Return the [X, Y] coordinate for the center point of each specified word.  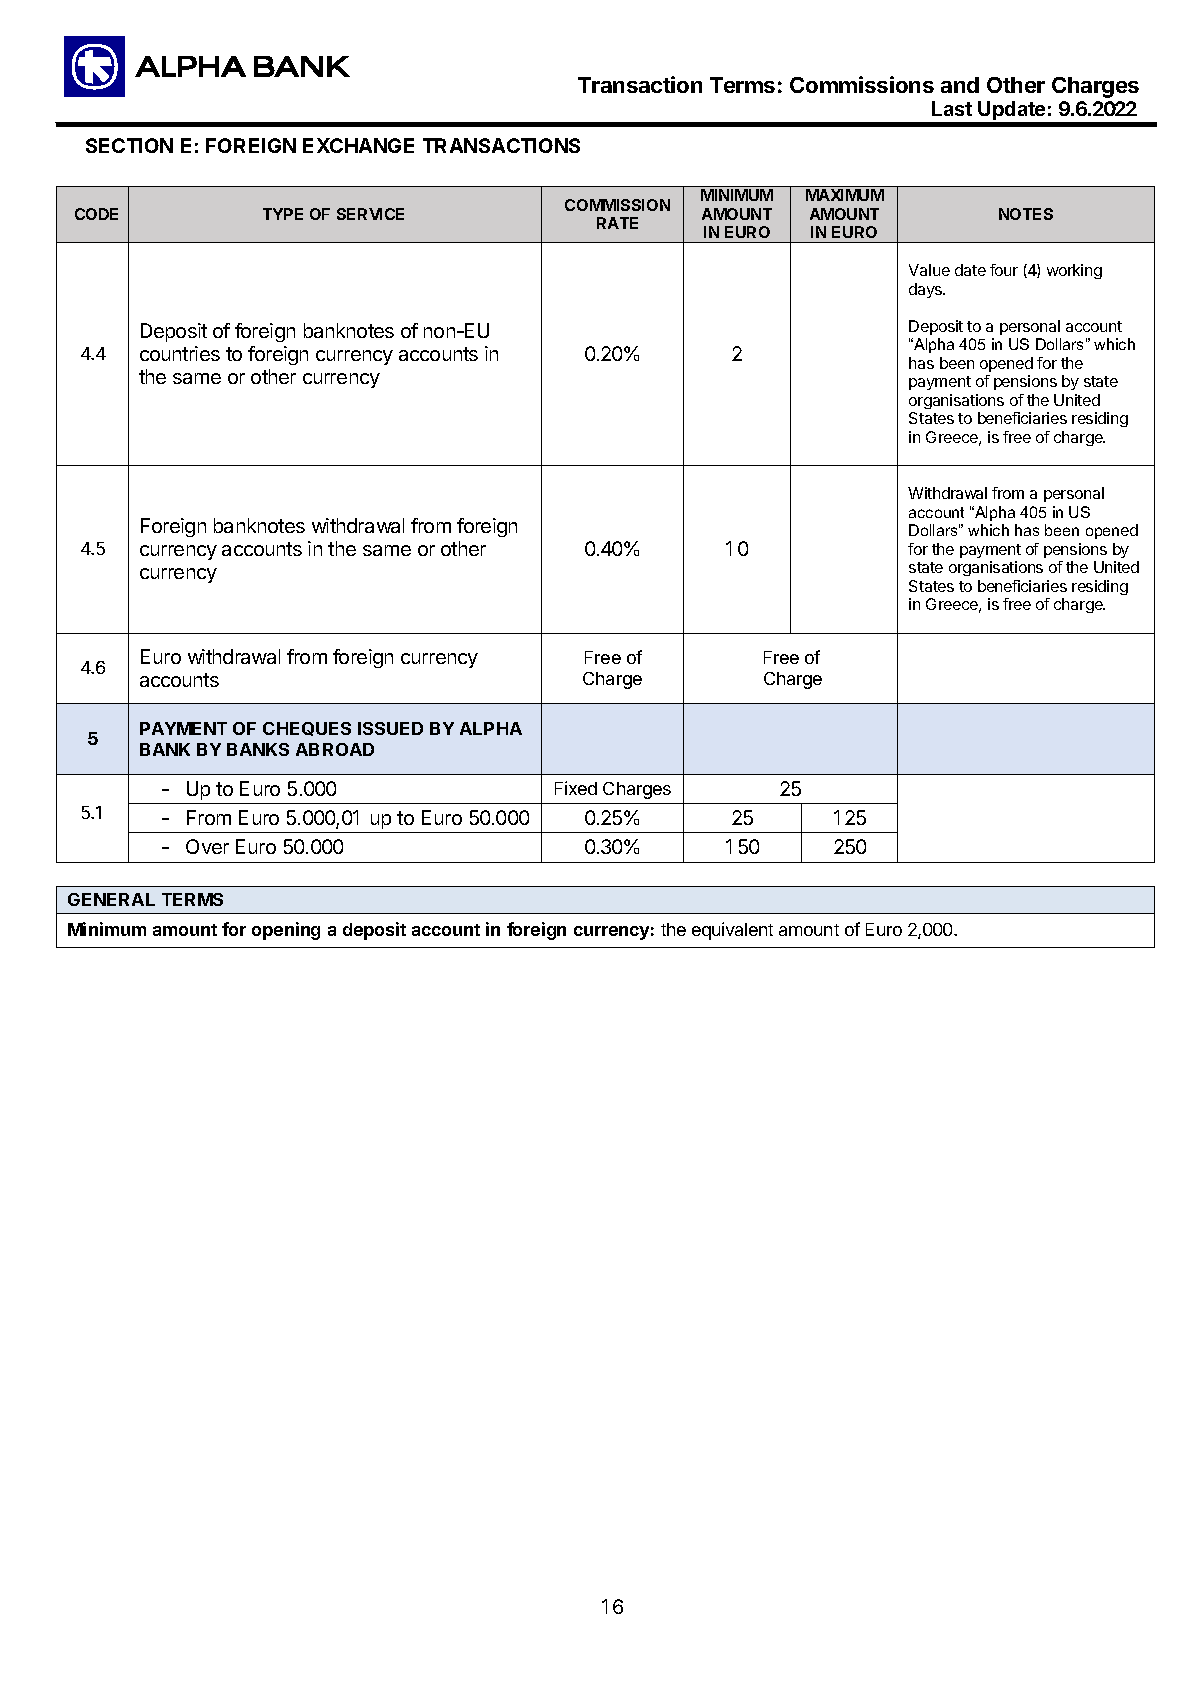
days [927, 290]
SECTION [129, 145]
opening [286, 931]
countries [180, 353]
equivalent [732, 931]
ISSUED [390, 728]
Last [952, 108]
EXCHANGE [358, 145]
